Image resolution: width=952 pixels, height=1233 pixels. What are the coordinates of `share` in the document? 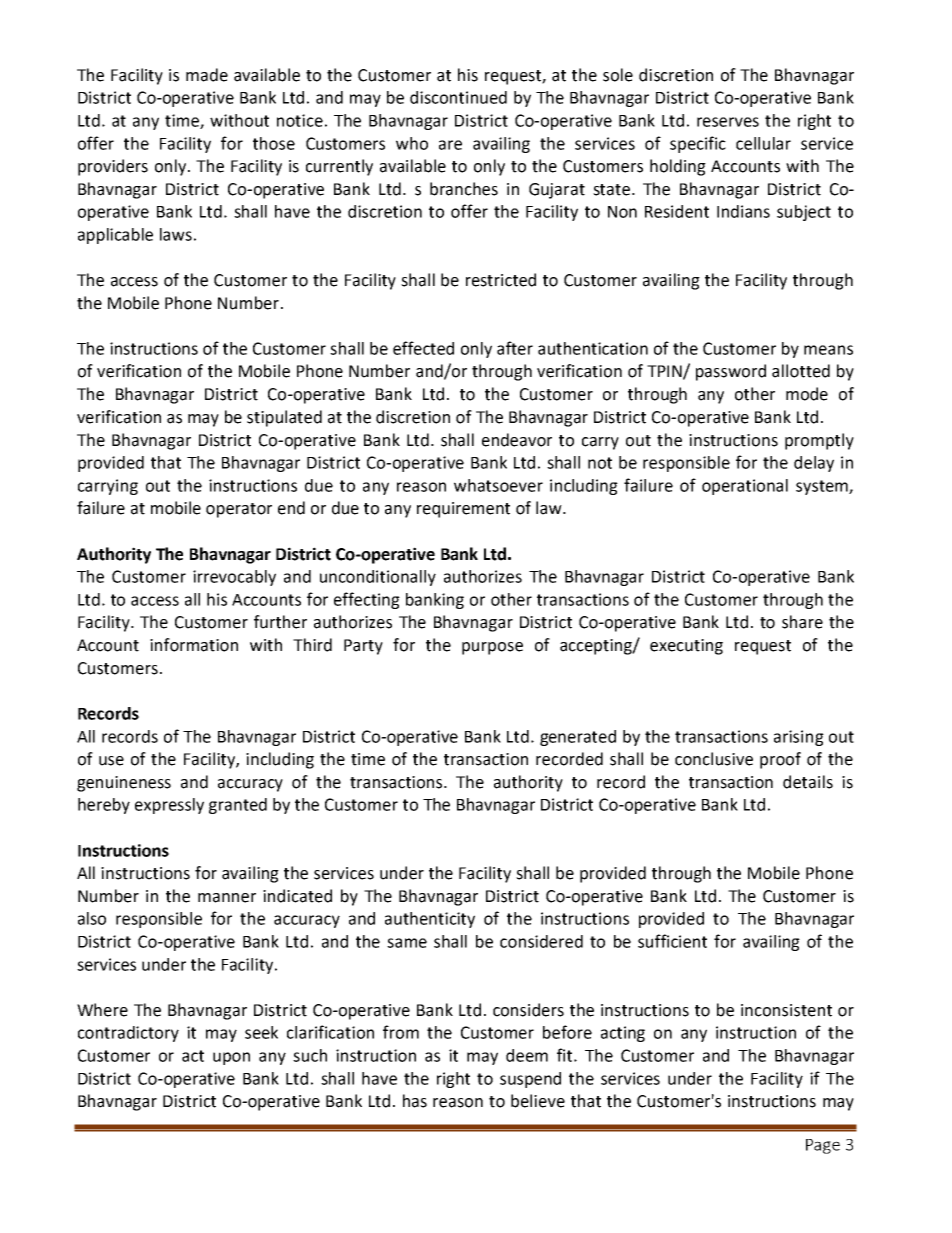 It's located at (802, 622).
